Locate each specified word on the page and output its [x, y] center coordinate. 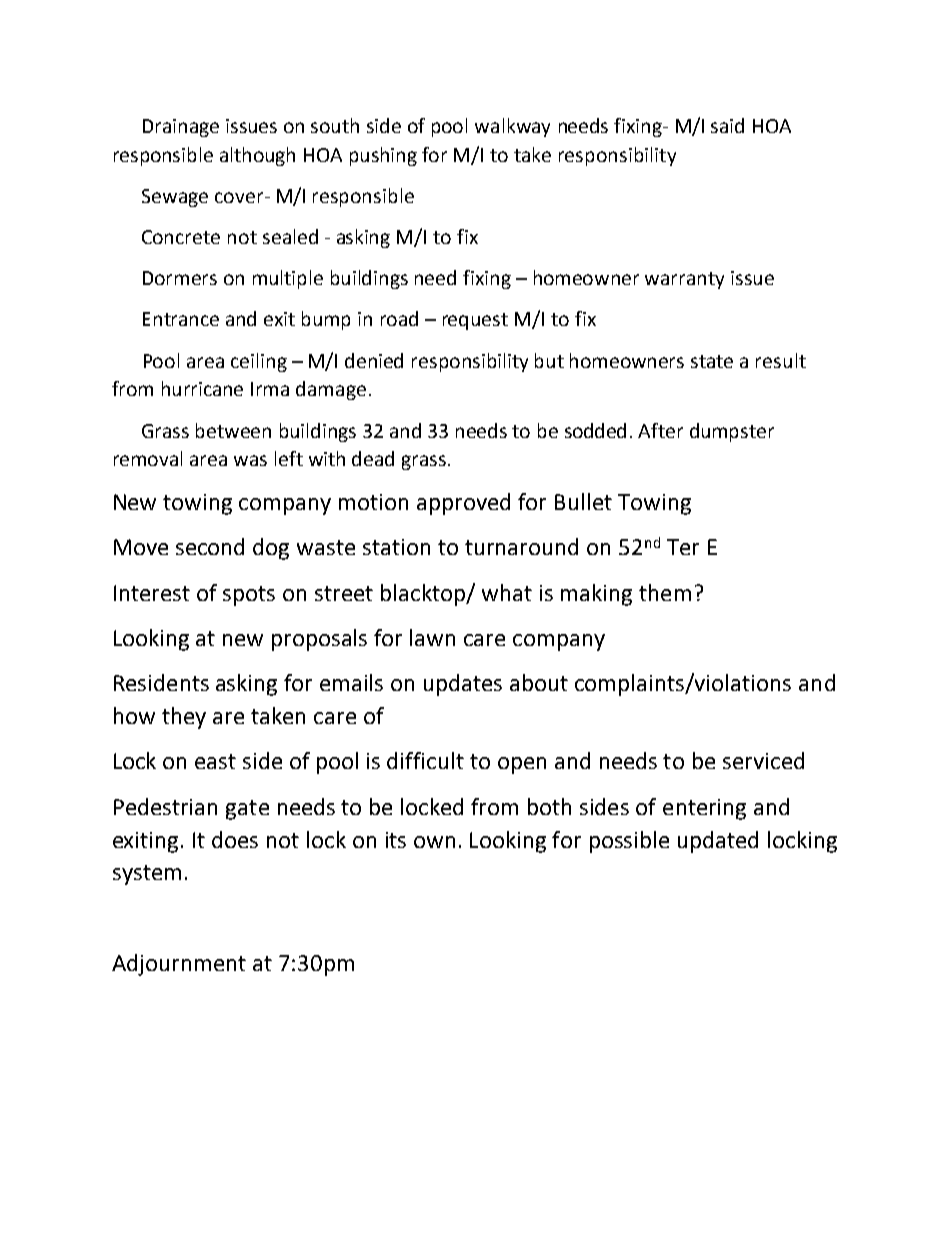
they [184, 718]
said [727, 125]
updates [463, 685]
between [233, 430]
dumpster [732, 432]
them [665, 592]
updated [718, 842]
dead [373, 458]
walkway [512, 127]
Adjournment [179, 965]
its [396, 840]
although [257, 156]
